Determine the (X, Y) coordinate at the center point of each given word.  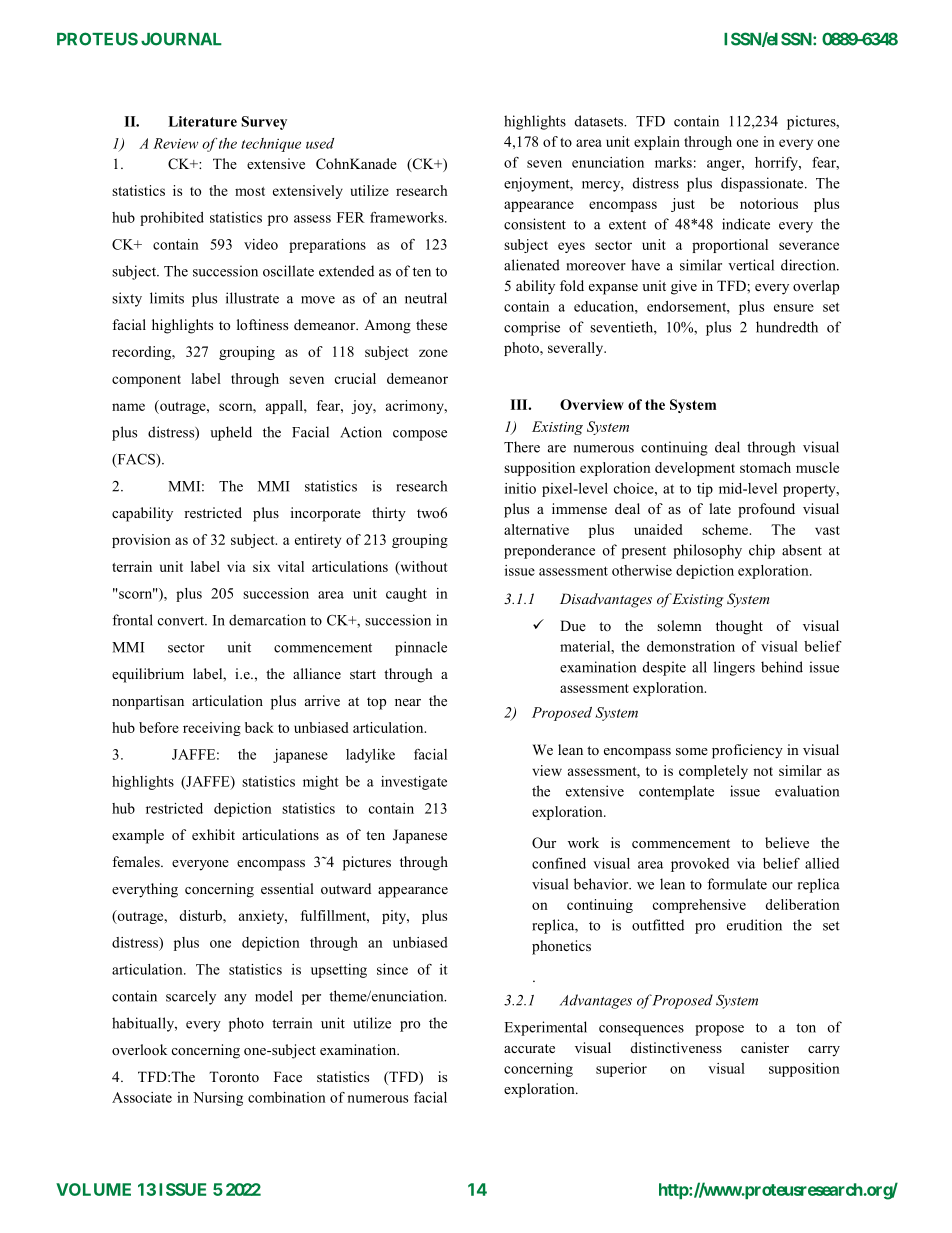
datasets (600, 121)
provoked (700, 865)
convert (182, 621)
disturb (201, 915)
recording (143, 353)
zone (433, 353)
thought (739, 627)
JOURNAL (181, 39)
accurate (529, 1048)
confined (559, 863)
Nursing (218, 1099)
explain (657, 143)
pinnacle (421, 648)
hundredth (787, 327)
